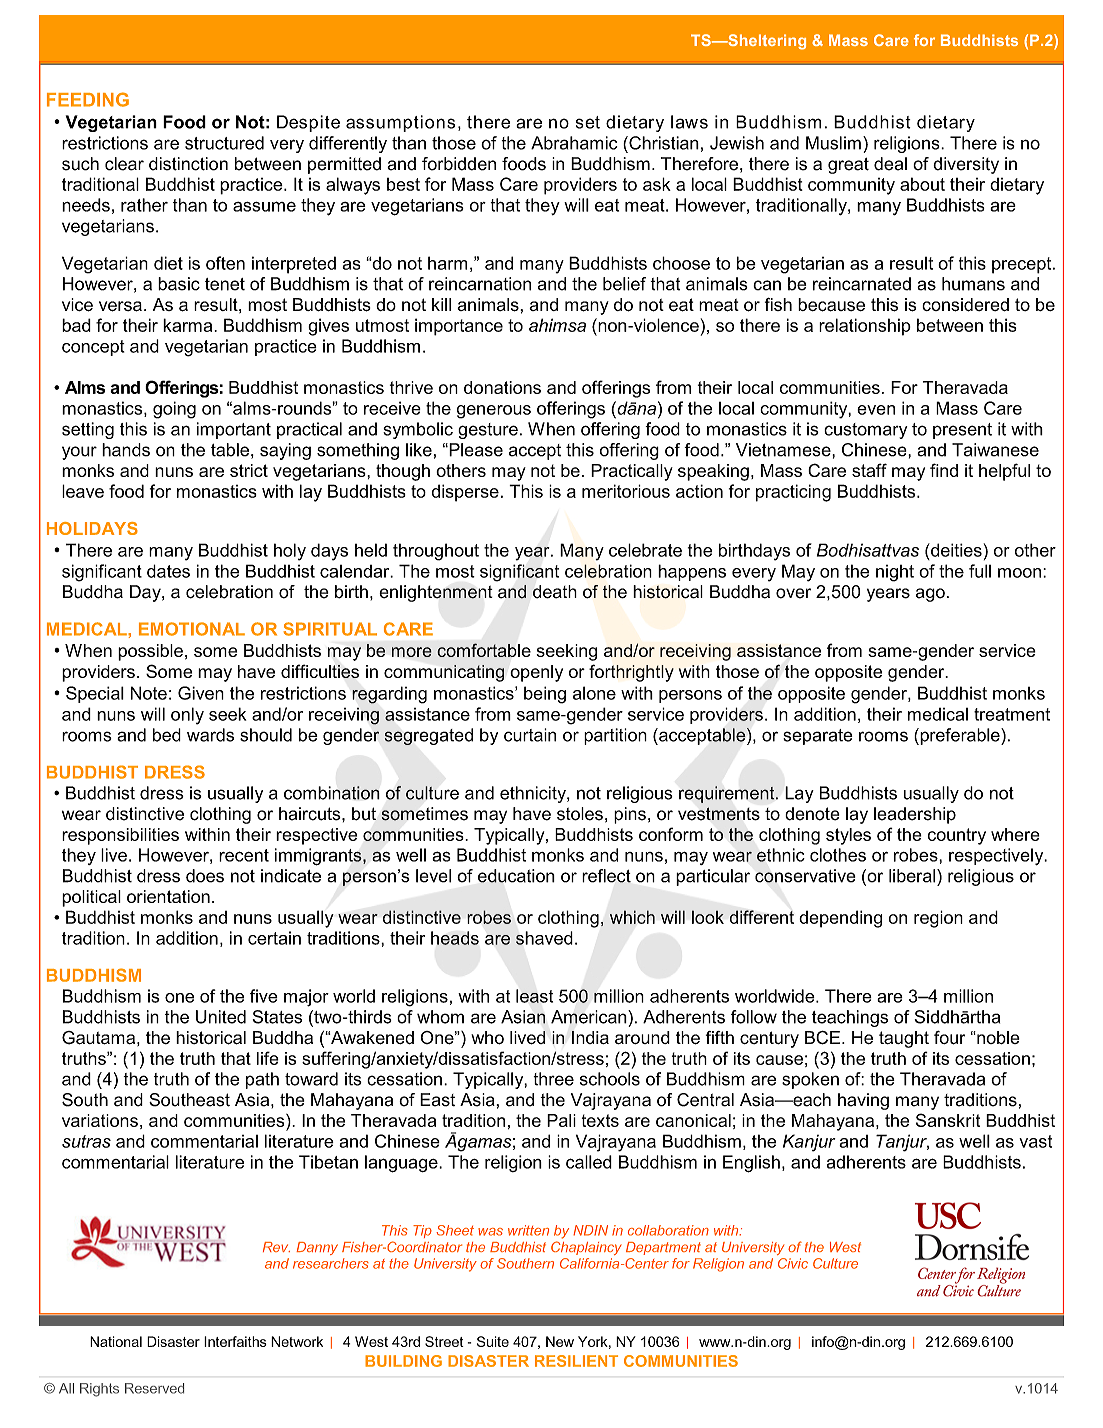  Describe the element at coordinates (962, 431) in the screenshot. I see `present` at that location.
